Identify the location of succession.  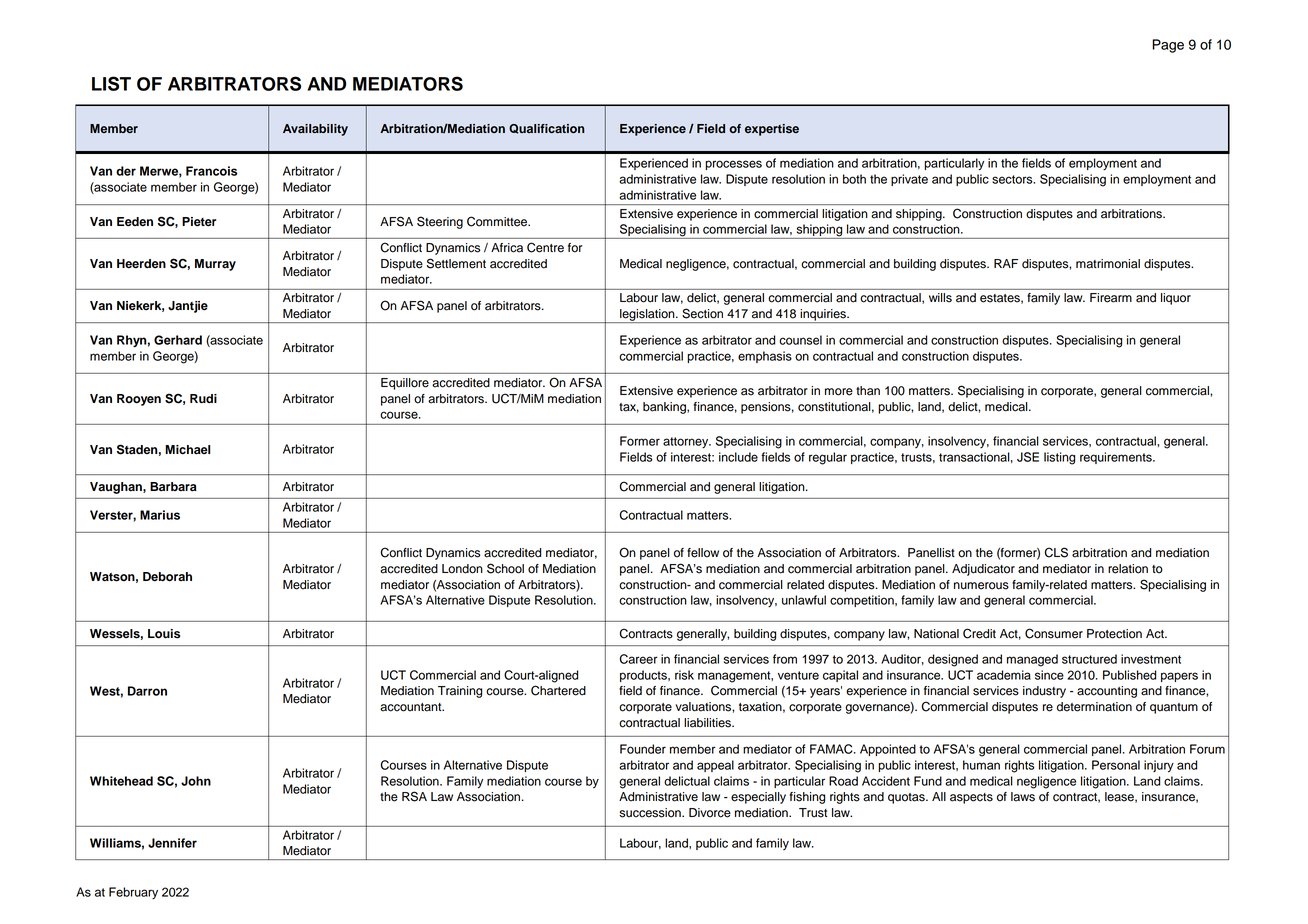
(651, 813).
